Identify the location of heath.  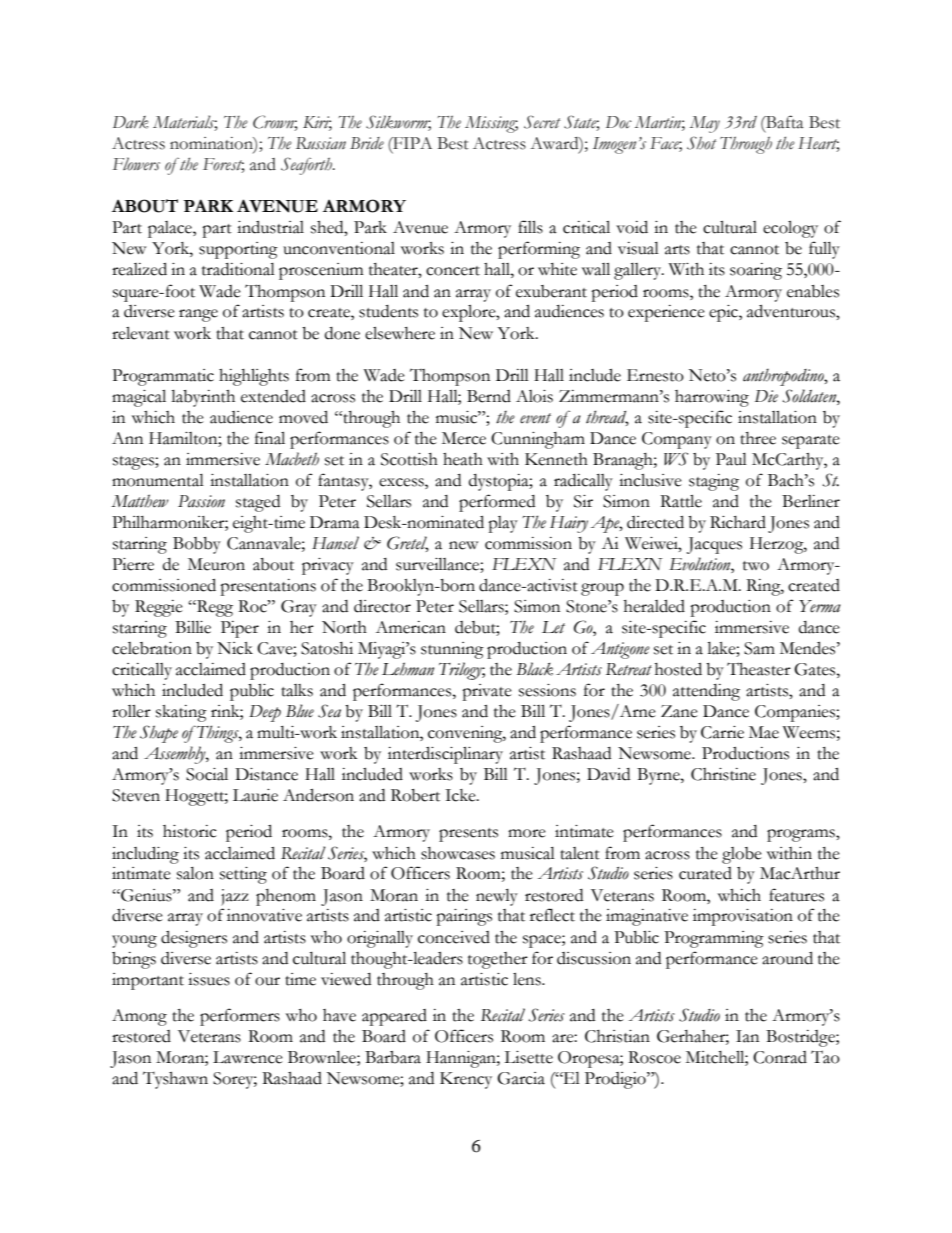
(463, 459).
